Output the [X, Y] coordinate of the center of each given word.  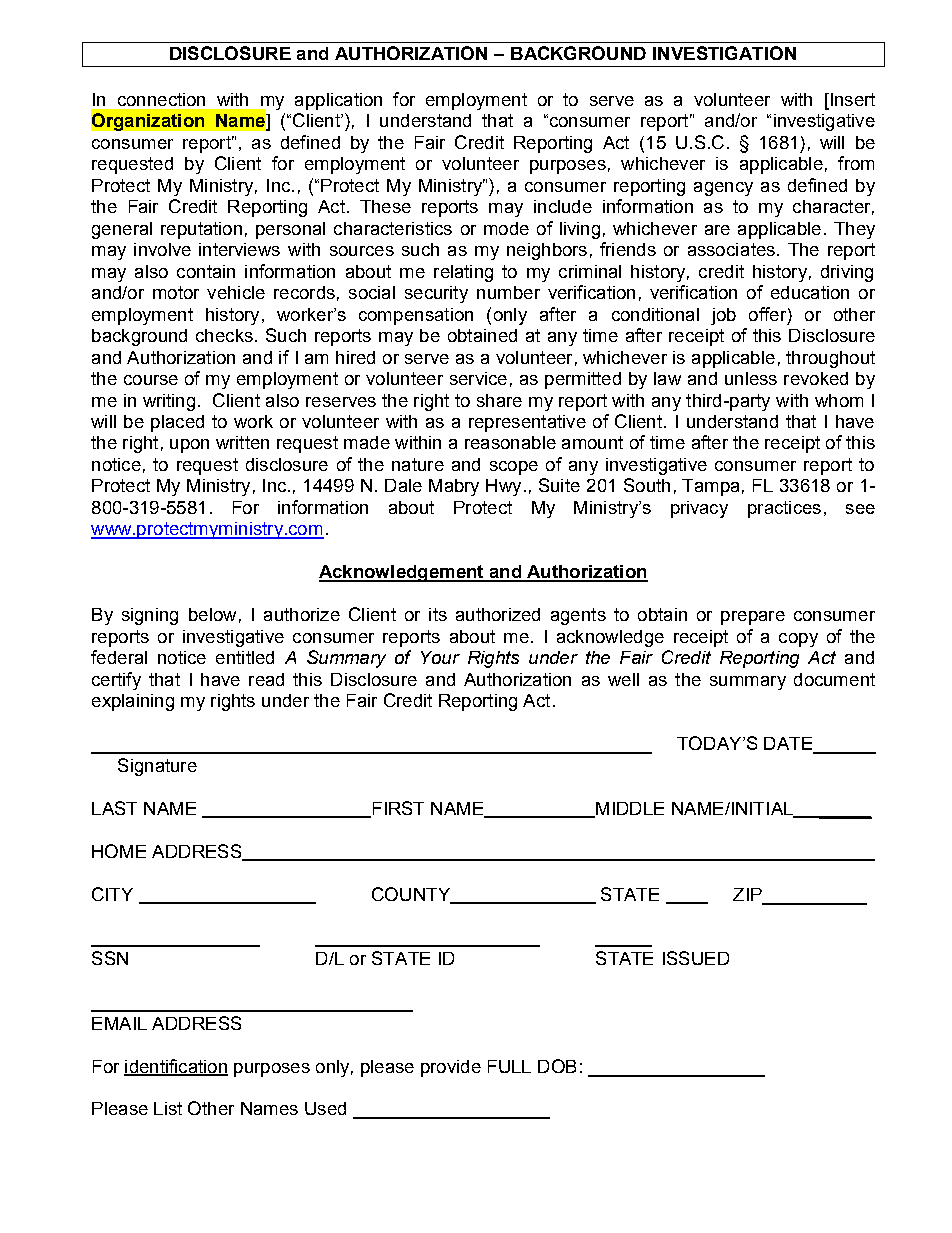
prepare [753, 618]
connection [161, 99]
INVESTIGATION [724, 53]
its [438, 614]
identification [176, 1067]
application [338, 101]
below [212, 614]
